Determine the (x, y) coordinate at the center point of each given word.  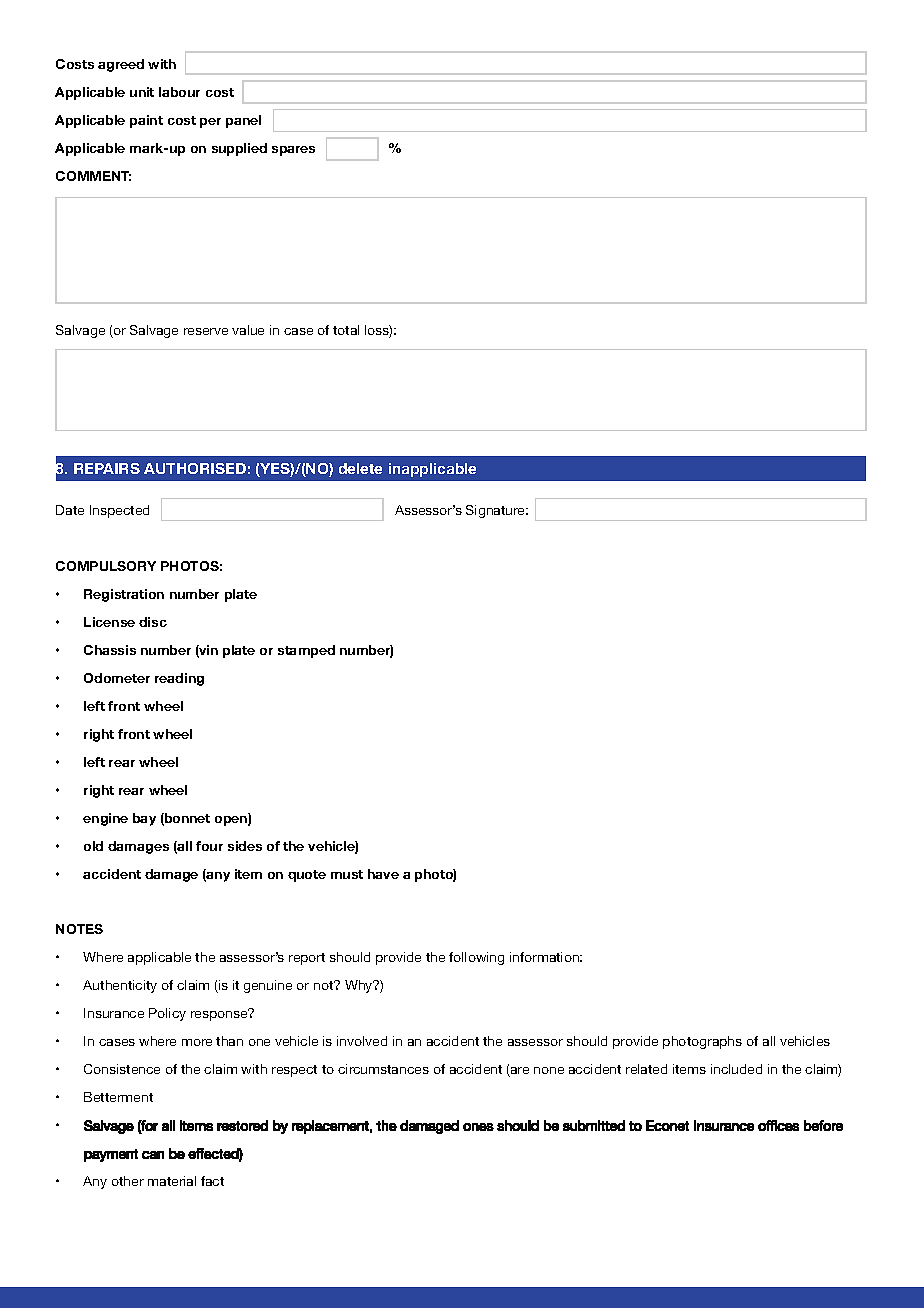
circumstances (383, 1069)
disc (153, 622)
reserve (206, 331)
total (346, 330)
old (93, 846)
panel (243, 121)
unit (142, 92)
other (128, 1181)
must (347, 874)
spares (293, 151)
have (383, 874)
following (476, 958)
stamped (306, 651)
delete (360, 468)
